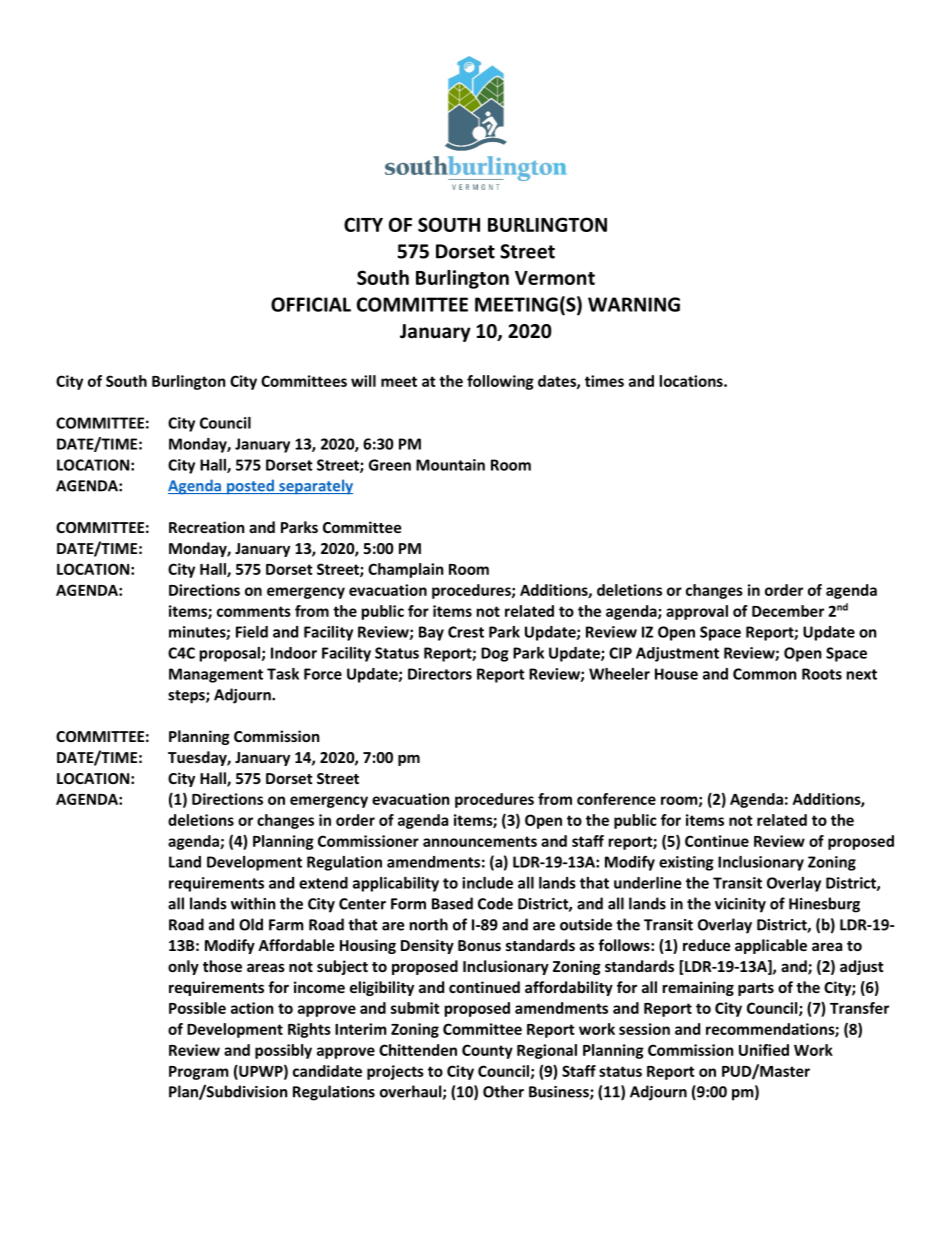  What do you see at coordinates (311, 304) in the screenshot?
I see `OFFICIAL` at bounding box center [311, 304].
